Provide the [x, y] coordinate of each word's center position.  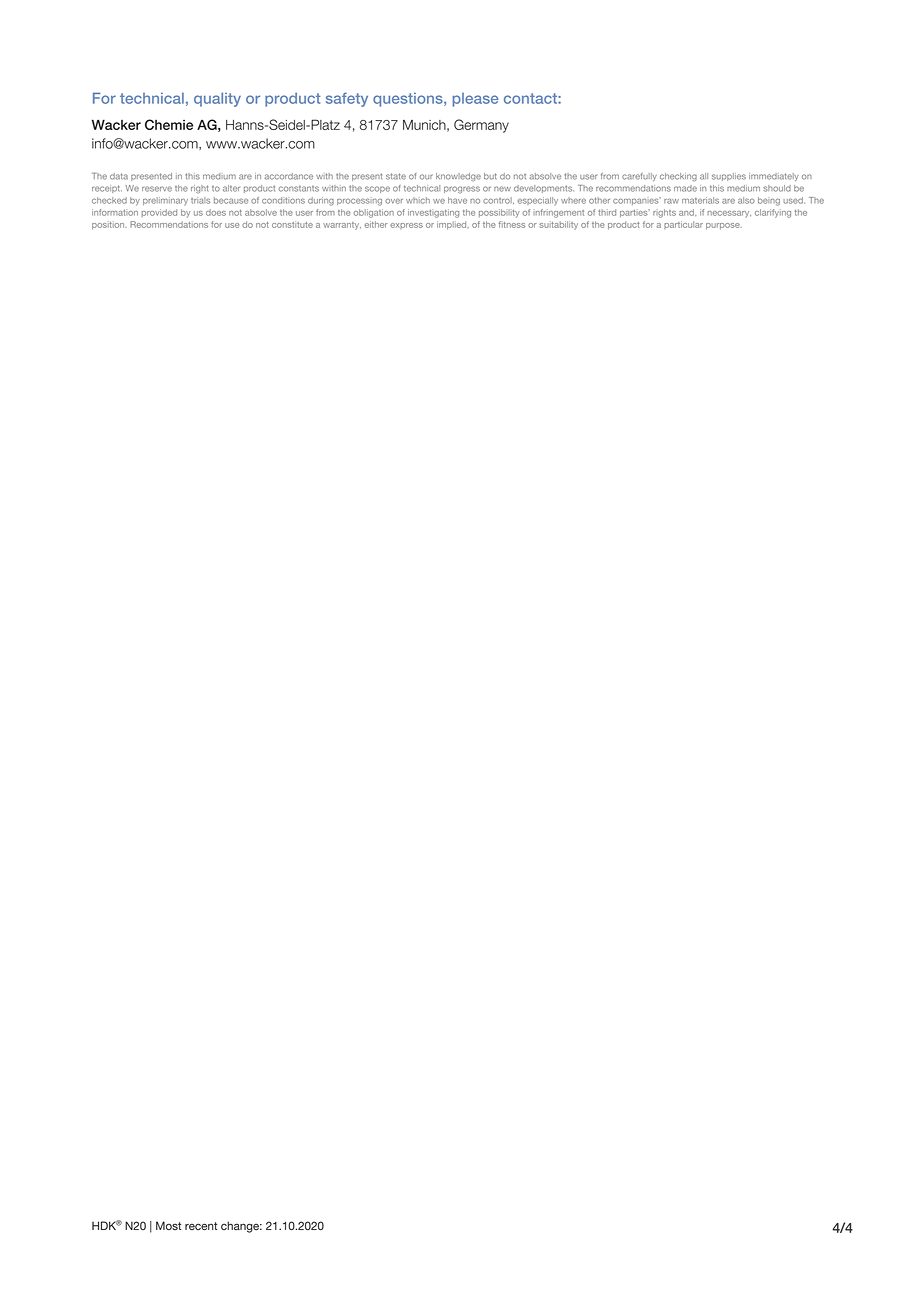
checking [678, 177]
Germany [481, 126]
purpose [724, 226]
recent [201, 1226]
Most [168, 1225]
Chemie [169, 124]
